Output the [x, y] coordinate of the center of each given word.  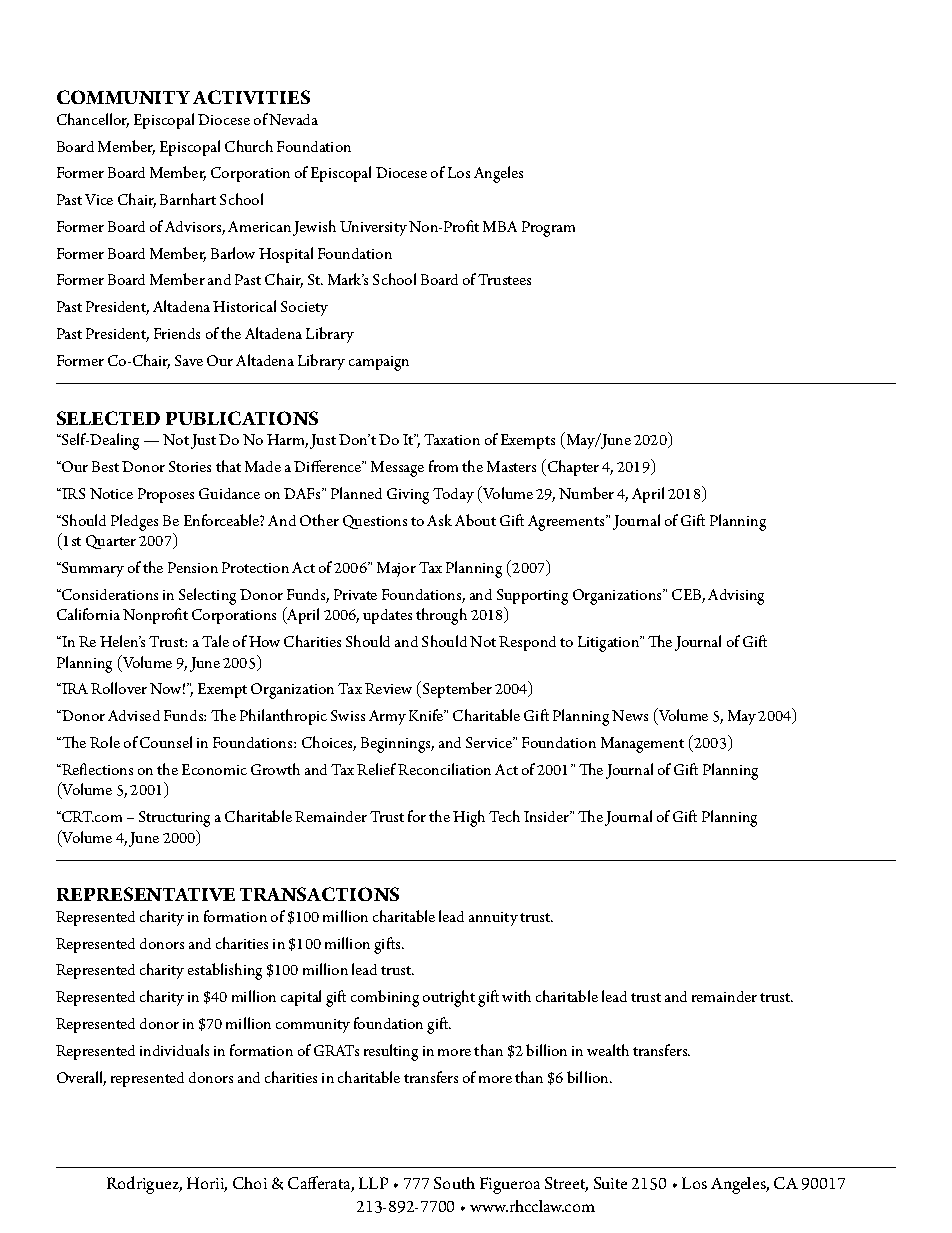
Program [548, 229]
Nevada [293, 119]
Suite [610, 1183]
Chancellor [93, 120]
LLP [373, 1183]
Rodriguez [144, 1185]
